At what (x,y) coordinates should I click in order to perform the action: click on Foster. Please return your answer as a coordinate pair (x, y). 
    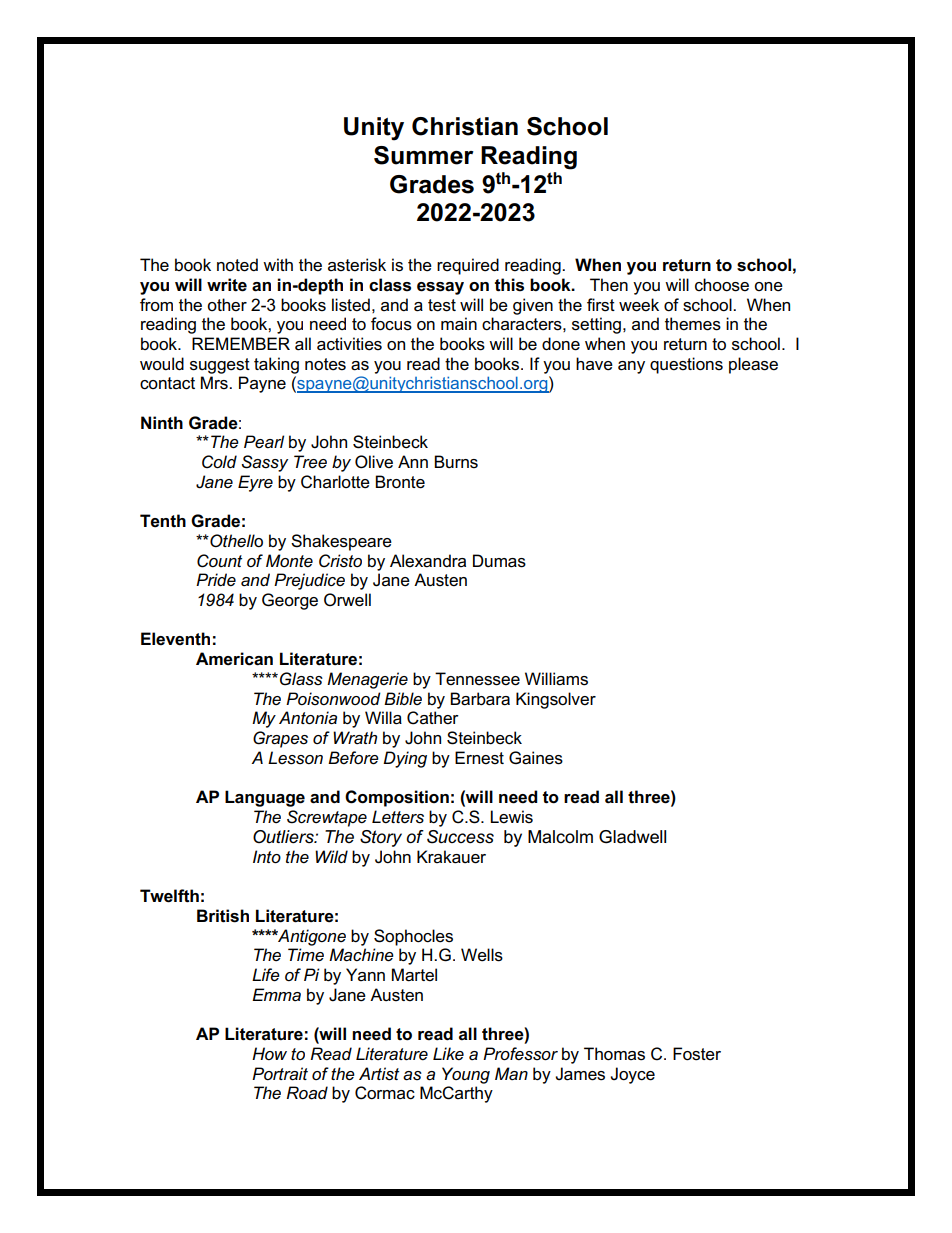
    Looking at the image, I should click on (697, 1054).
